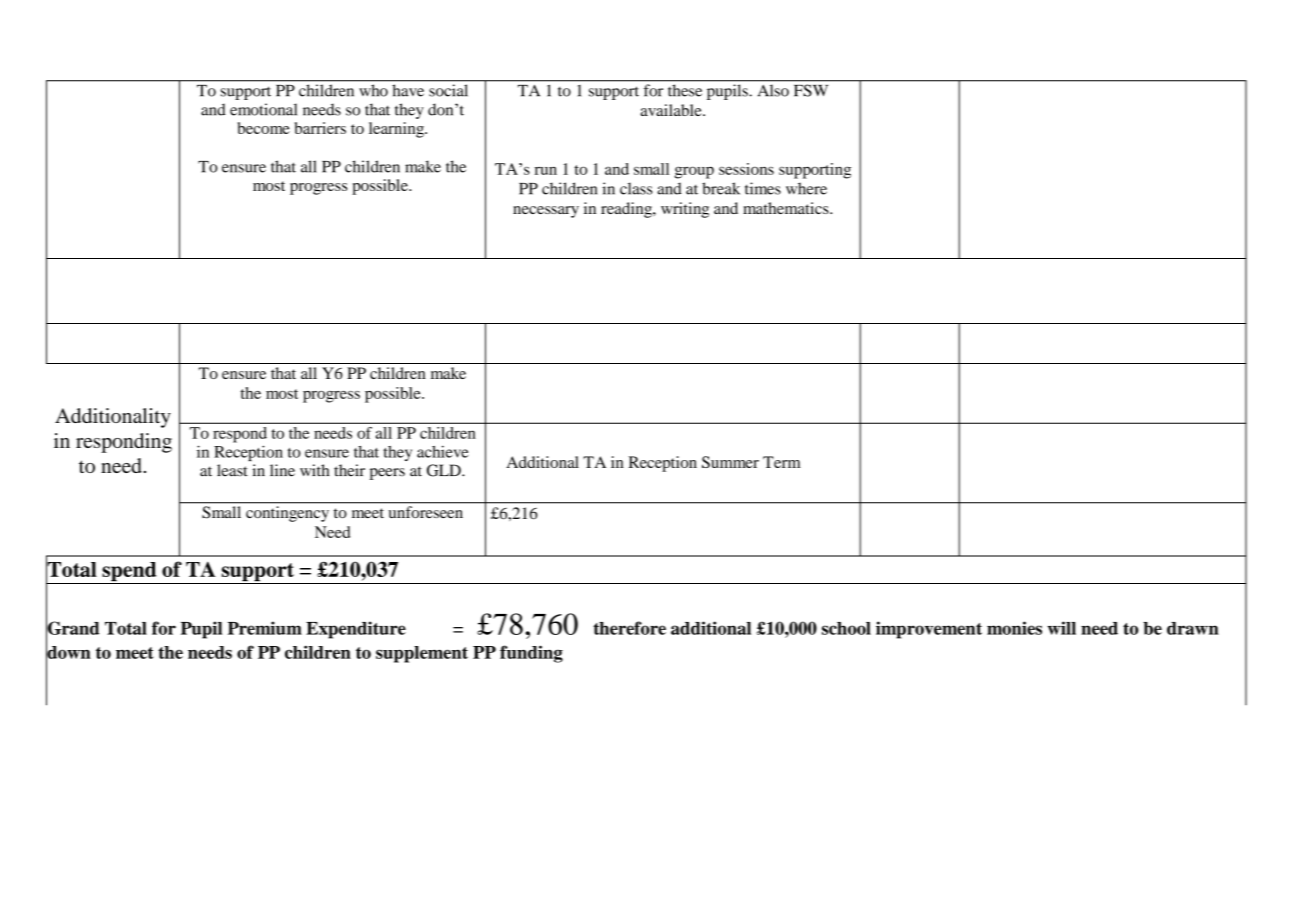 Image resolution: width=1309 pixels, height=924 pixels. What do you see at coordinates (263, 109) in the screenshot?
I see `emotional` at bounding box center [263, 109].
